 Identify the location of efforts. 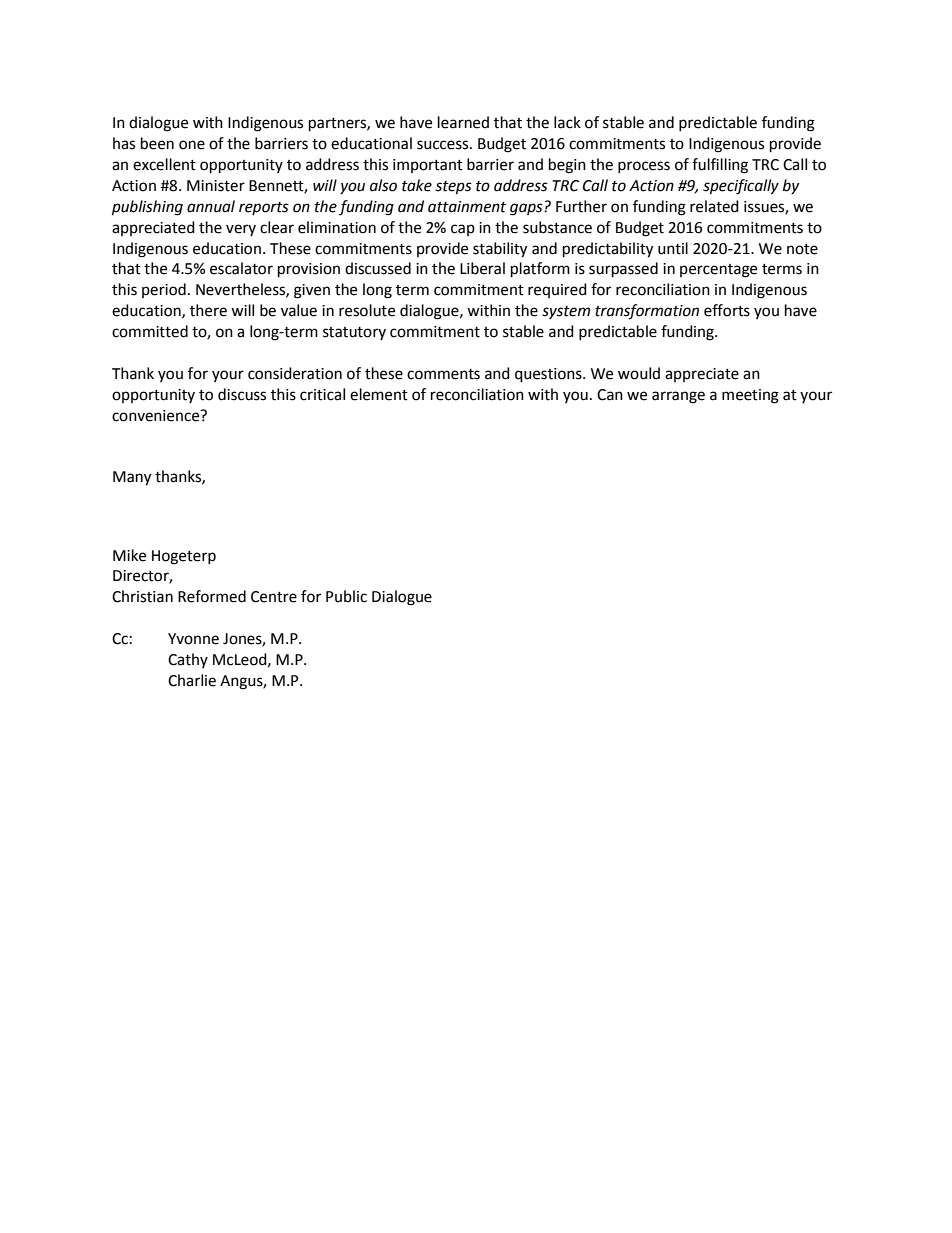
(727, 310).
